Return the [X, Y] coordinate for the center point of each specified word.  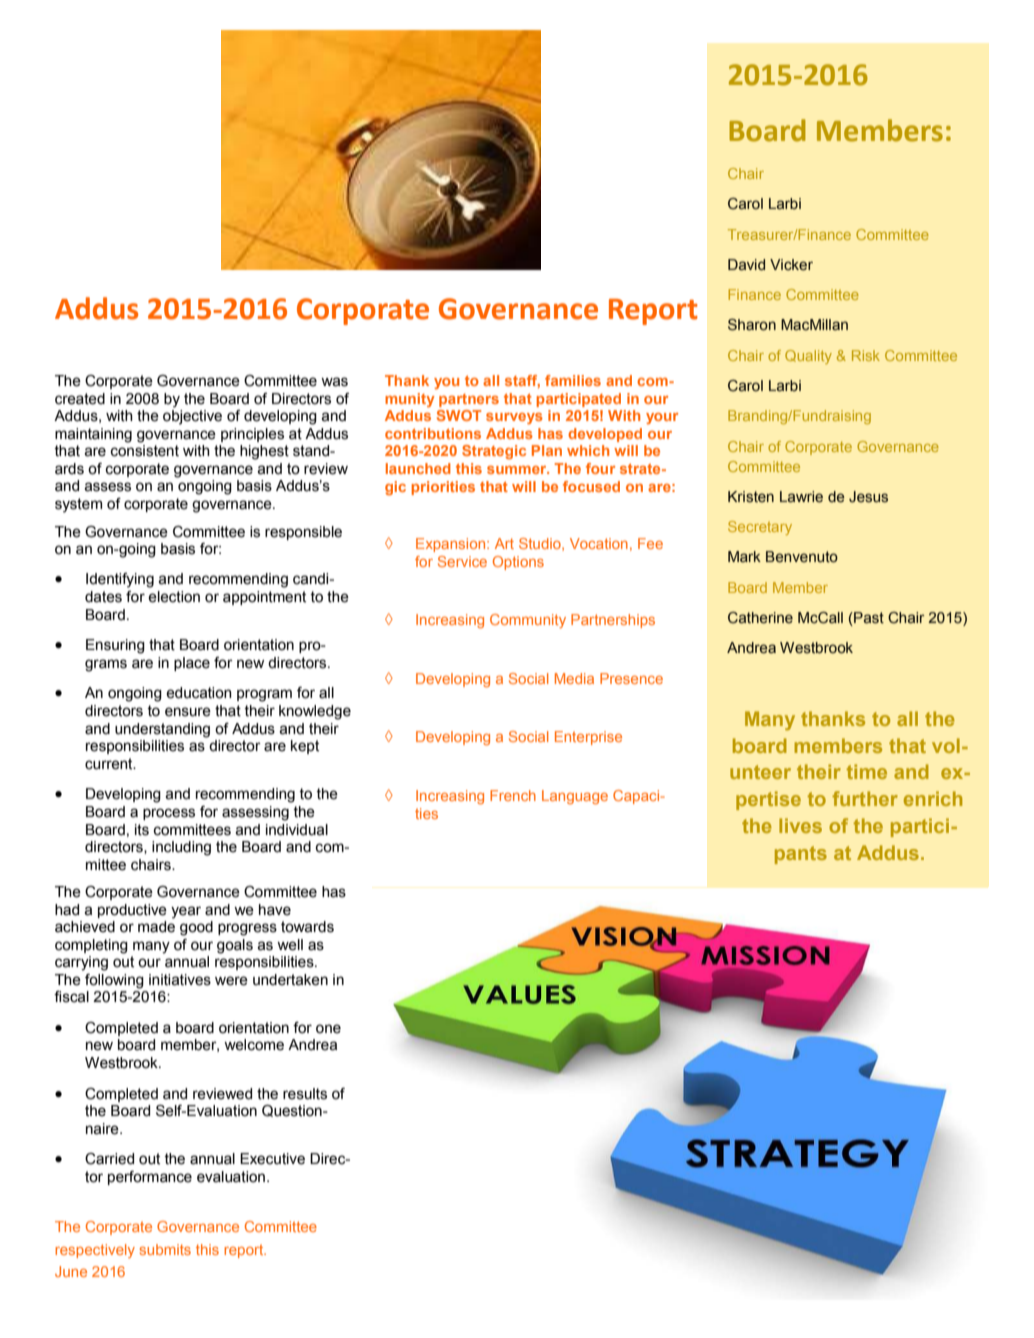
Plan [547, 450]
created [80, 399]
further [865, 798]
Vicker [791, 265]
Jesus [868, 497]
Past [868, 618]
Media [574, 678]
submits [165, 1249]
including [181, 848]
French [513, 795]
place [192, 664]
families [573, 380]
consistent [145, 451]
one [328, 1029]
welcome [254, 1045]
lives [800, 825]
